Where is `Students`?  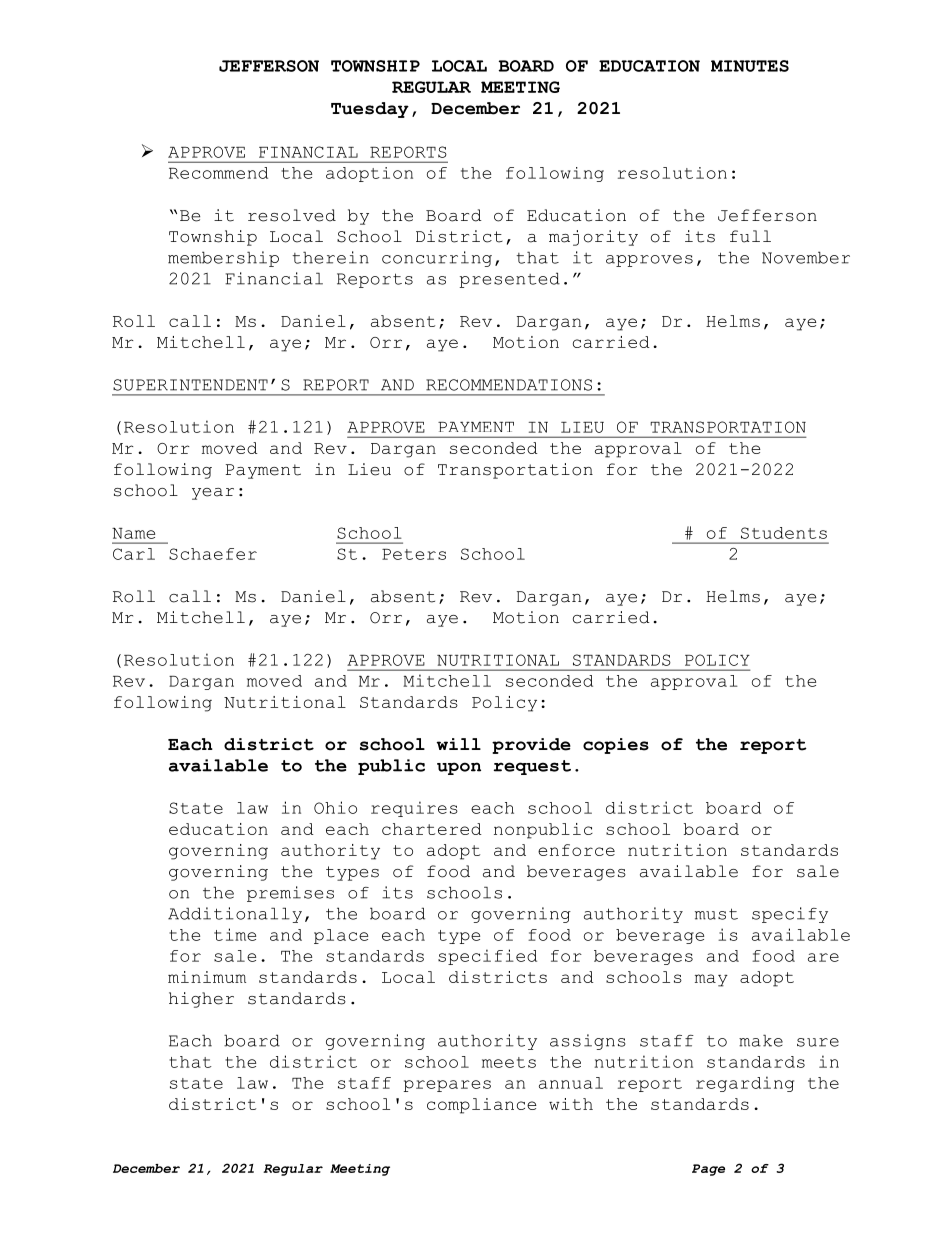
Students is located at coordinates (784, 533).
